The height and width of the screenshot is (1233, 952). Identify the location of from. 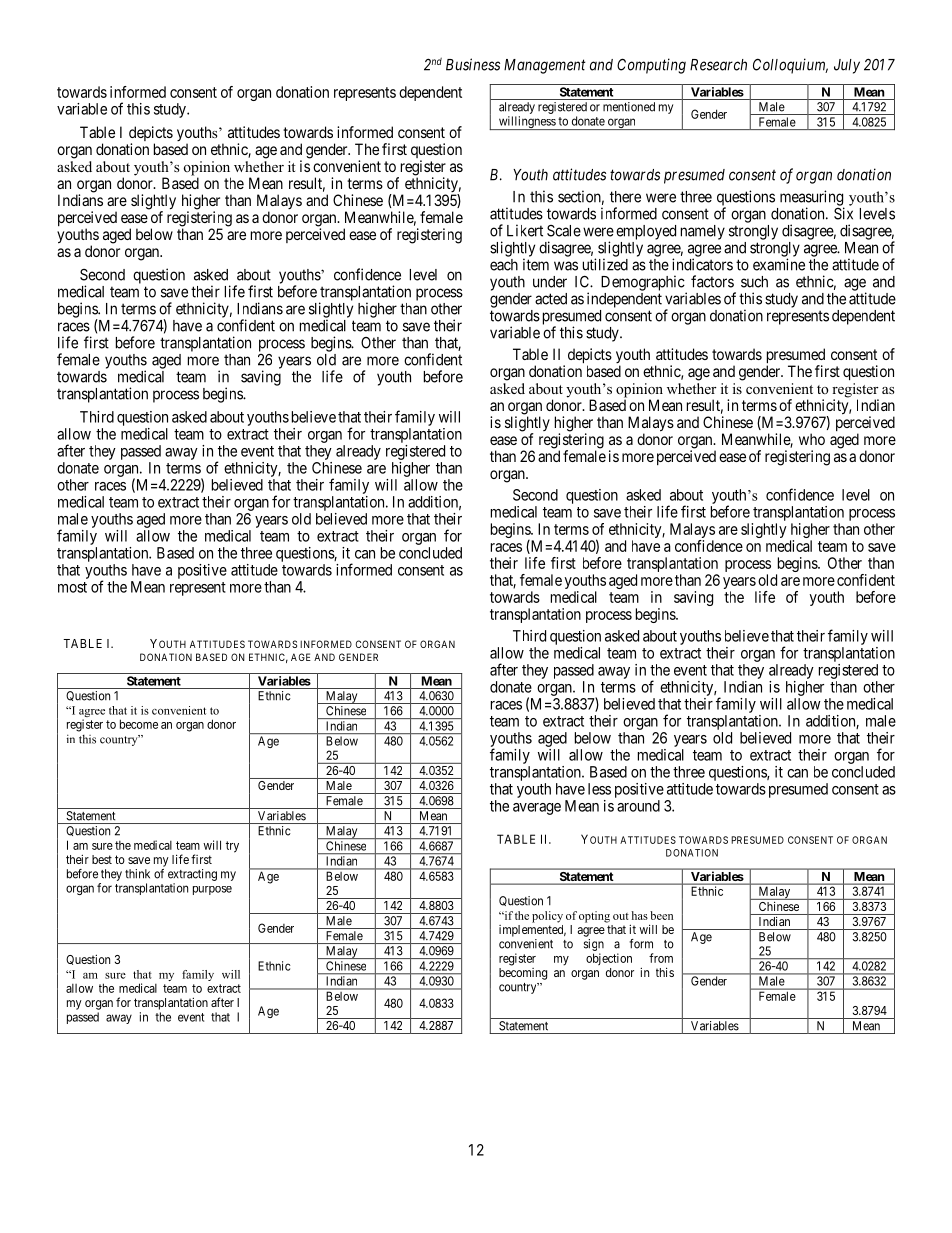
(661, 958).
